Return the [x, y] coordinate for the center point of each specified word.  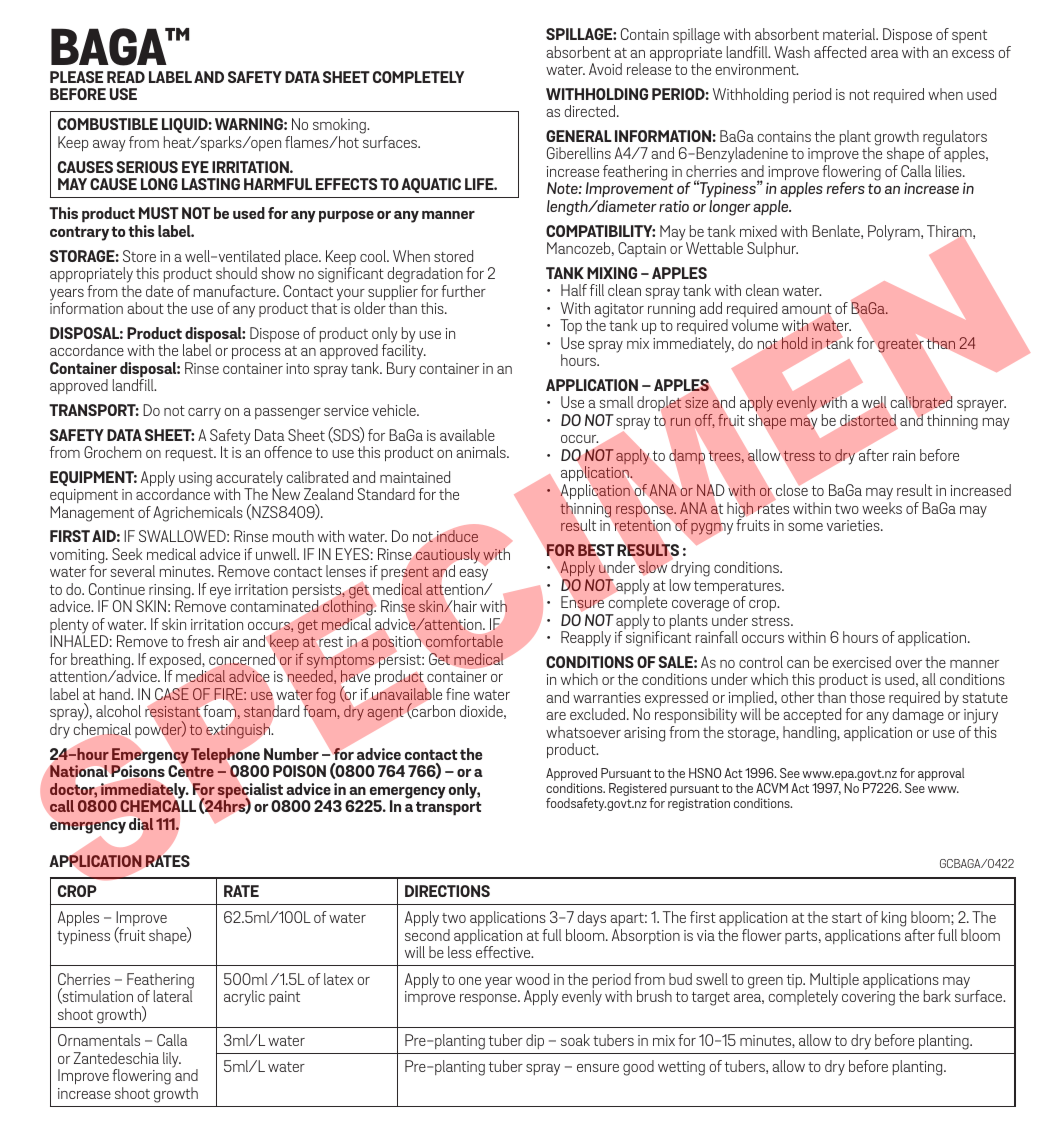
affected [840, 52]
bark [937, 996]
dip [535, 1041]
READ [126, 77]
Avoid [605, 69]
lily [172, 1060]
